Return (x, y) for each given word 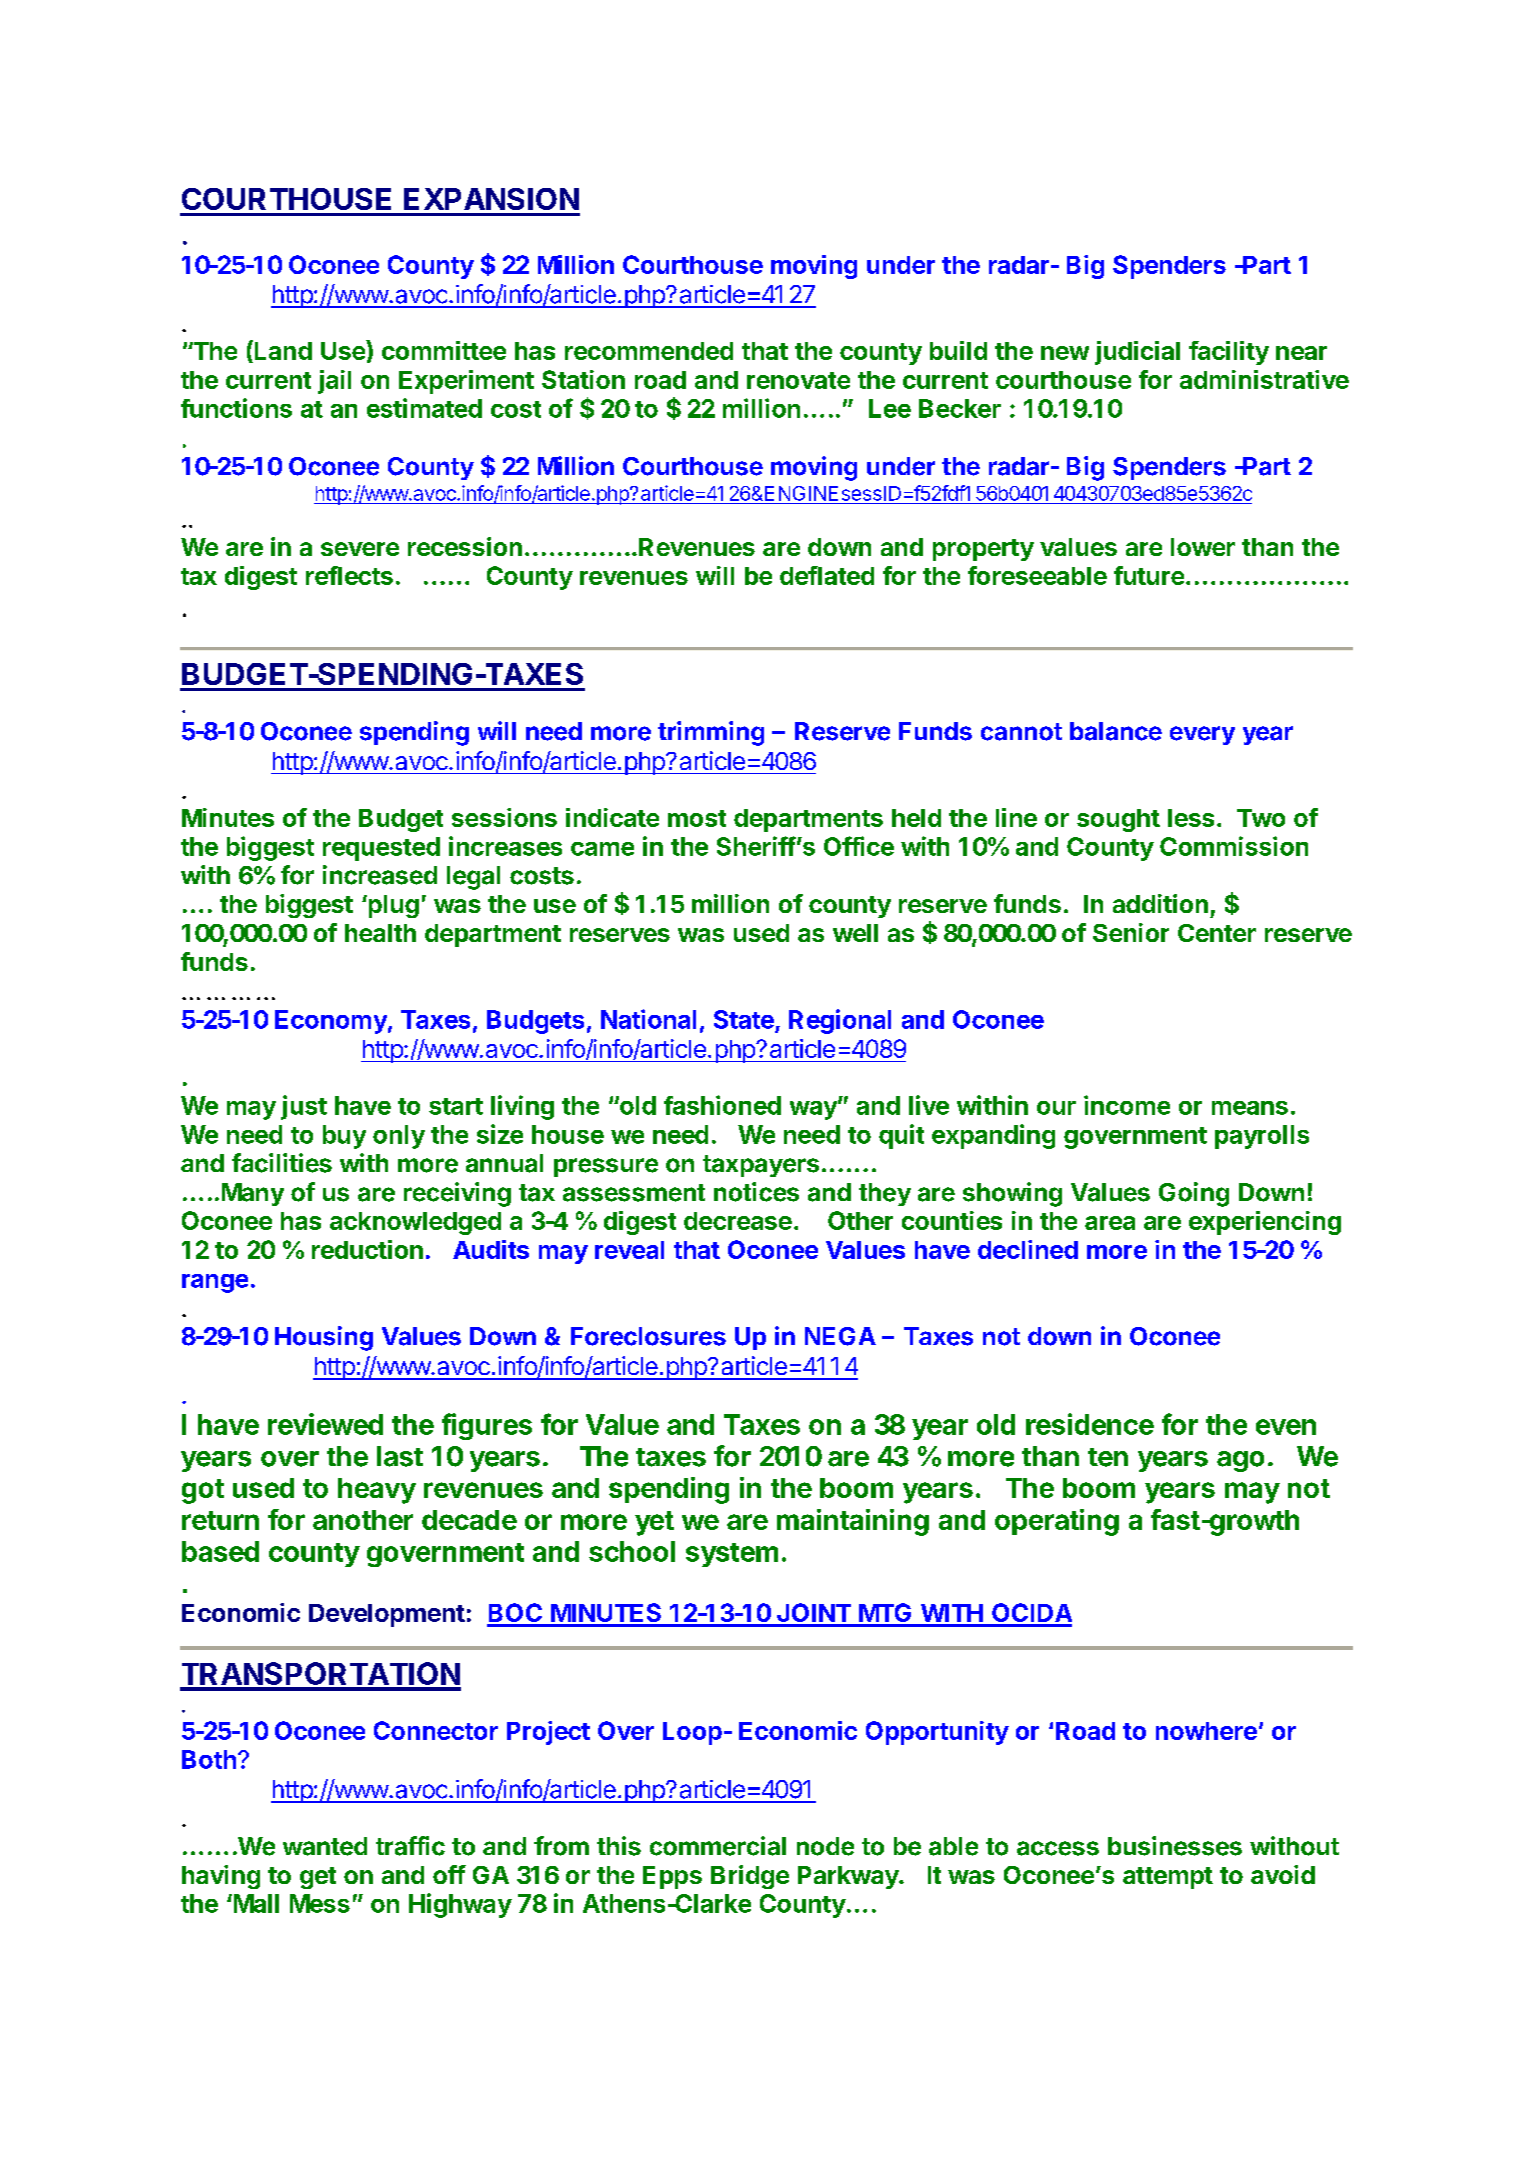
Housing (324, 1338)
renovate (798, 380)
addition (1160, 903)
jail (334, 382)
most (697, 818)
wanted (325, 1846)
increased (380, 875)
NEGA (840, 1336)
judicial (1137, 353)
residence (1090, 1424)
